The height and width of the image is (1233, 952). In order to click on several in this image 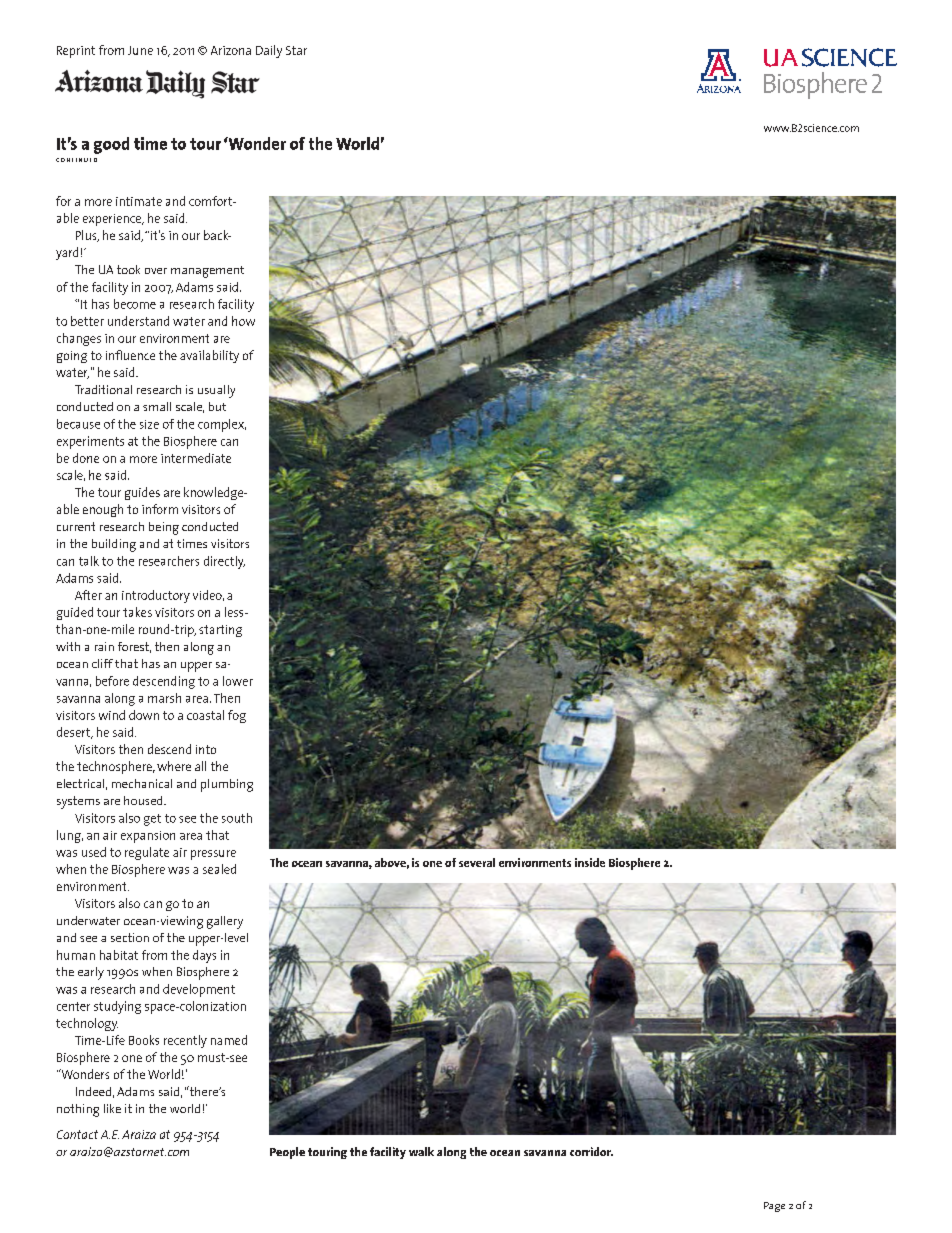, I will do `click(477, 862)`.
